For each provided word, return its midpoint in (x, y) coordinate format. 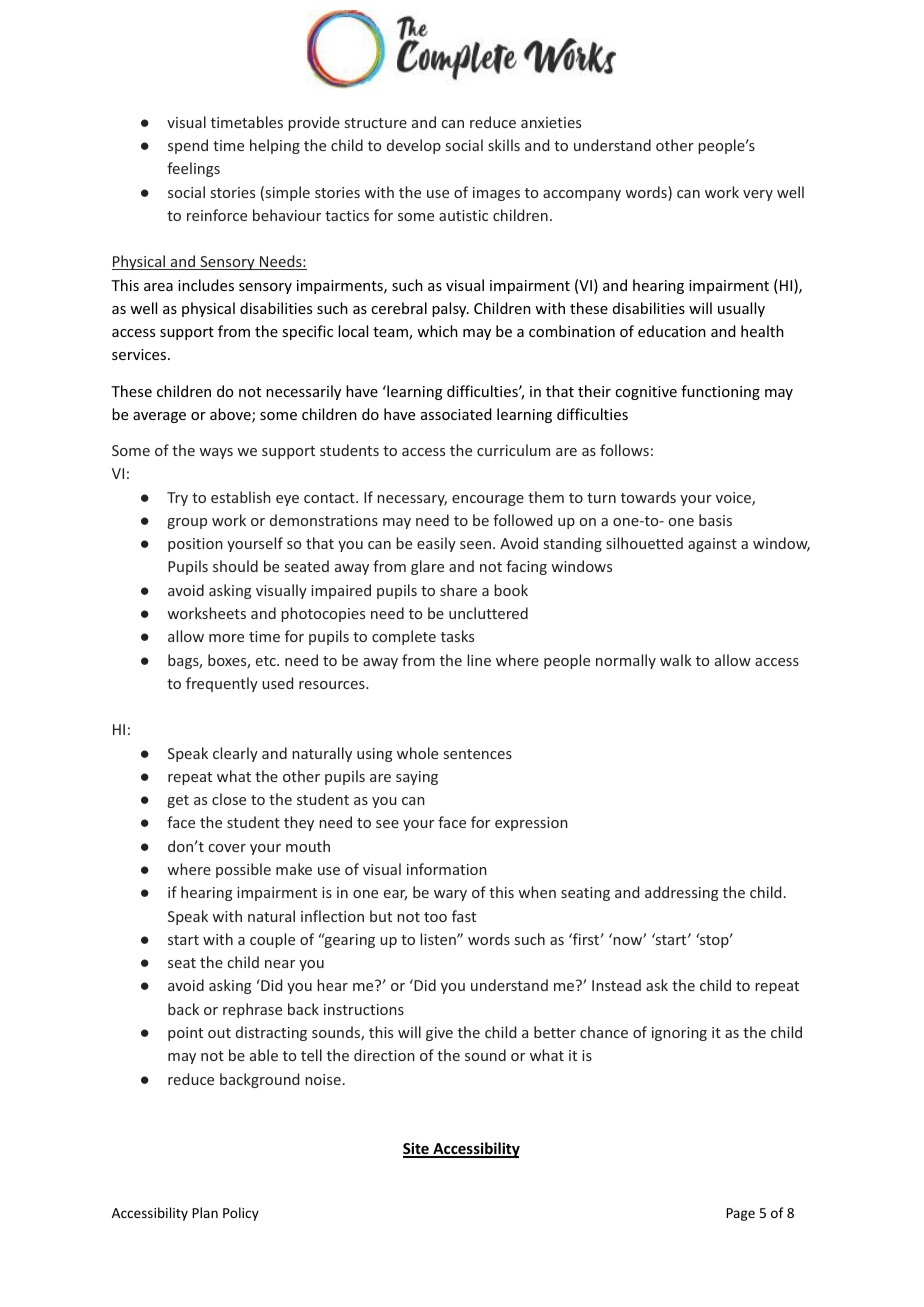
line (479, 660)
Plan (205, 1212)
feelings (193, 169)
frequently (222, 684)
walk (676, 660)
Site (417, 1150)
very (758, 195)
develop (414, 146)
